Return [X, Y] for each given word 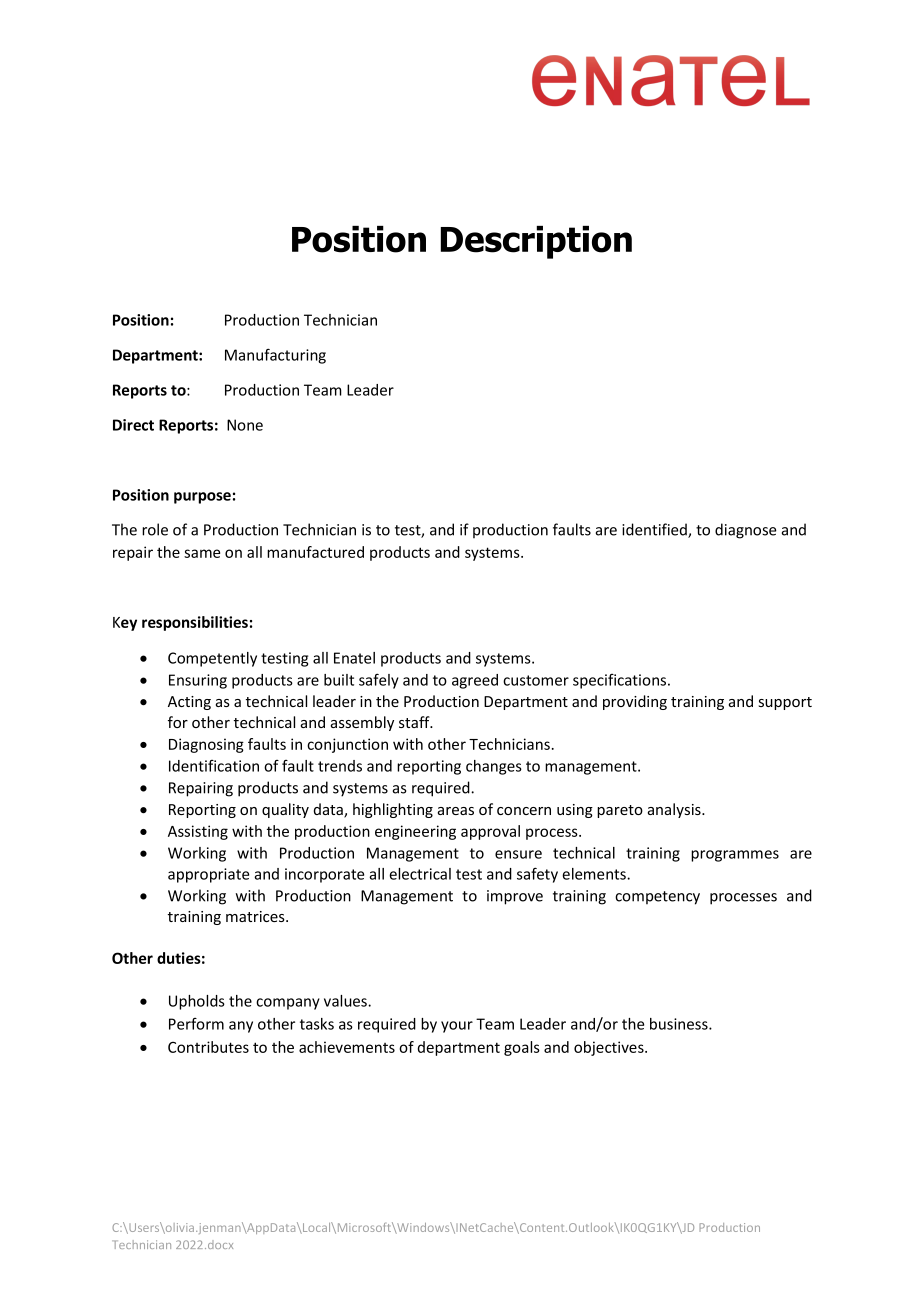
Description [536, 242]
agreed [475, 681]
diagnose [746, 531]
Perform [196, 1024]
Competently [212, 659]
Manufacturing [275, 356]
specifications [621, 681]
